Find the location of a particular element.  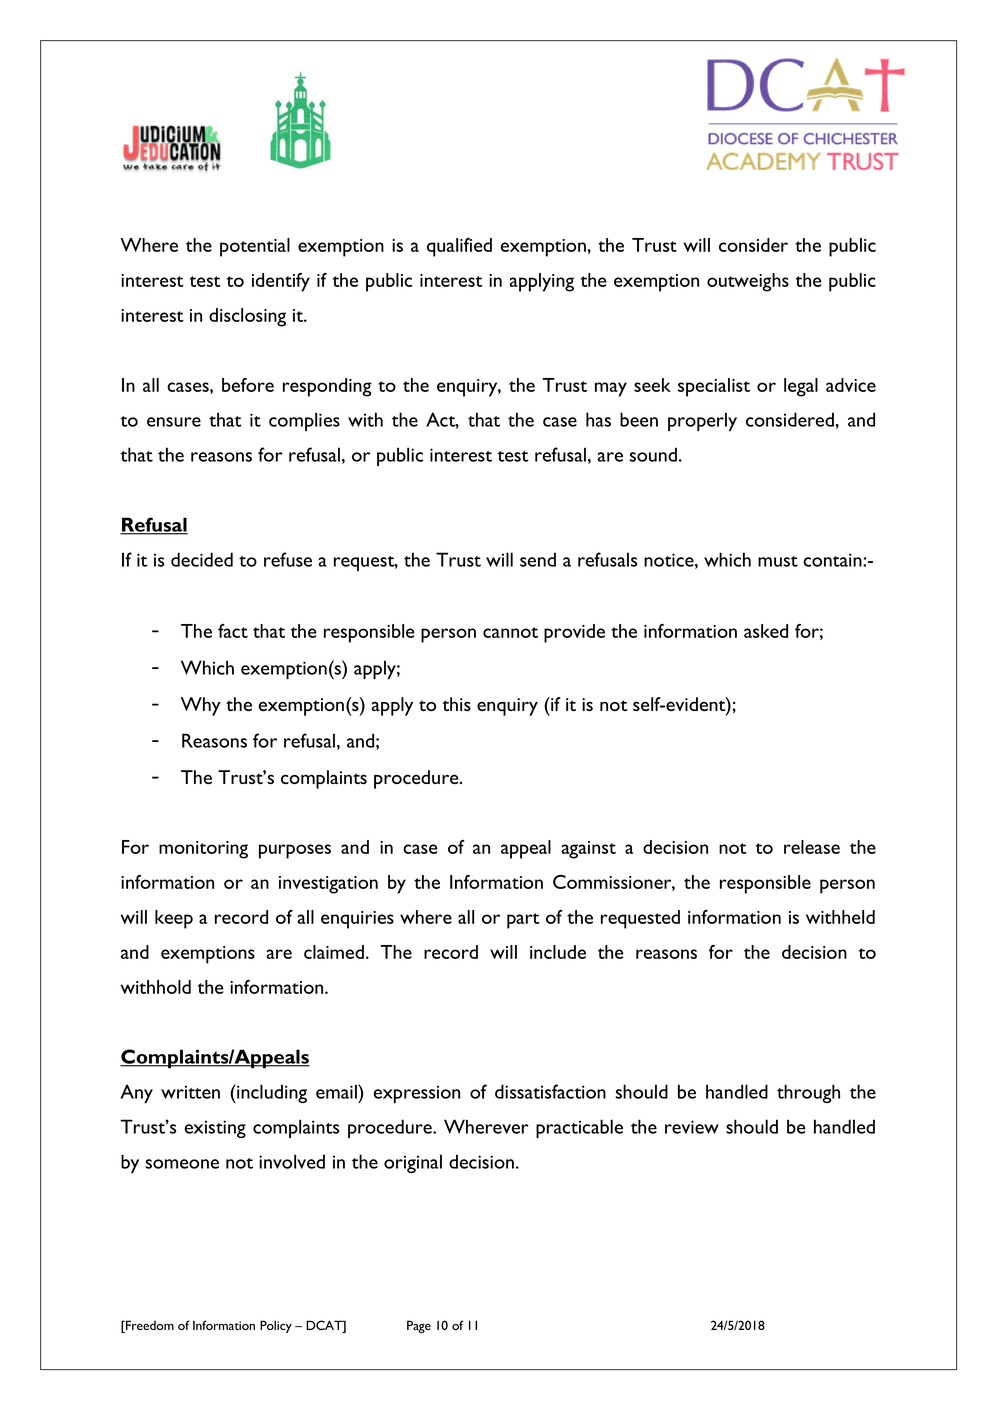

review is located at coordinates (692, 1127).
